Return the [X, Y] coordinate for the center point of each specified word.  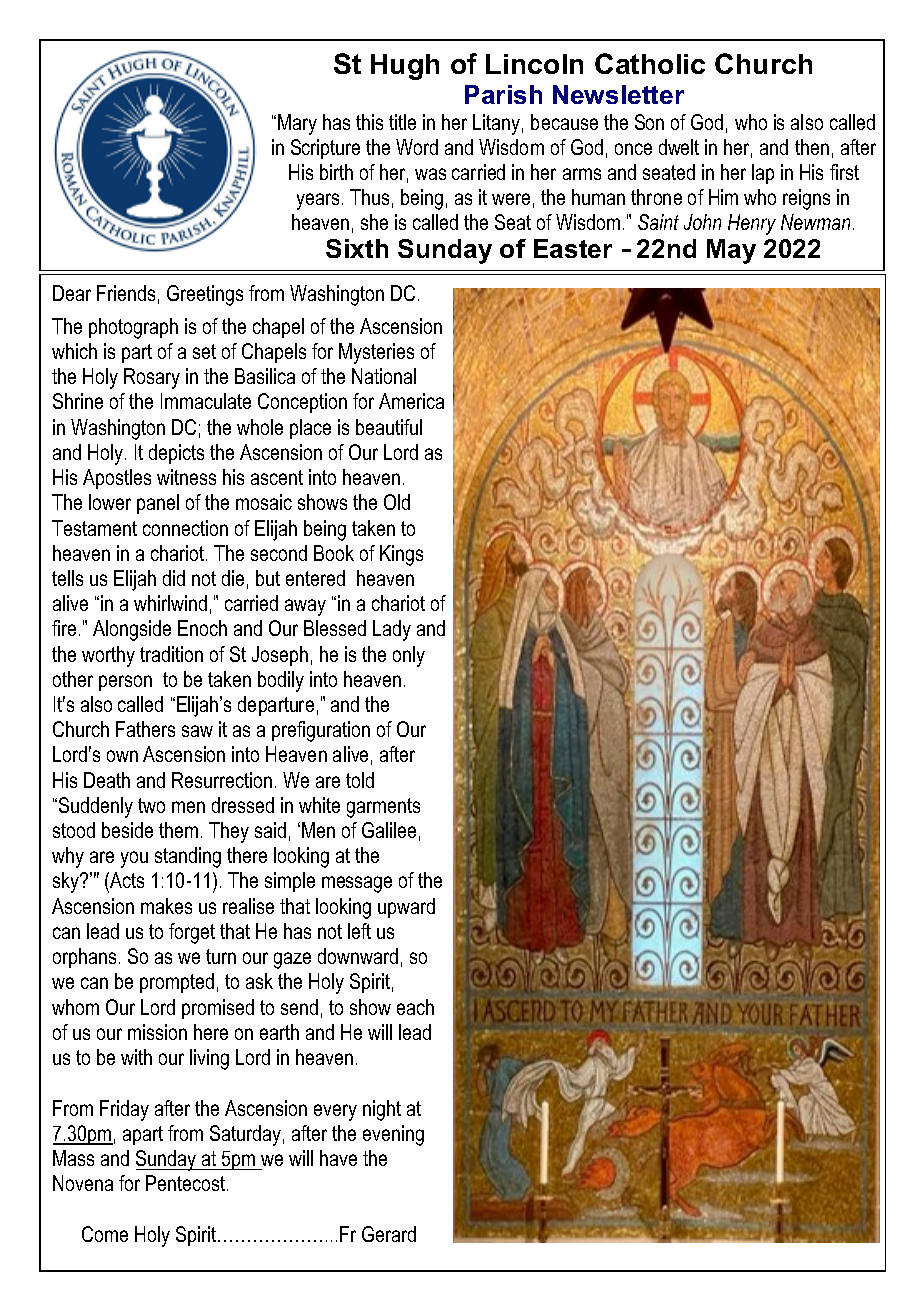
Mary [297, 124]
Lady [392, 630]
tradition [171, 654]
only [409, 656]
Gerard [389, 1234]
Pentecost [187, 1183]
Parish [503, 94]
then [812, 147]
